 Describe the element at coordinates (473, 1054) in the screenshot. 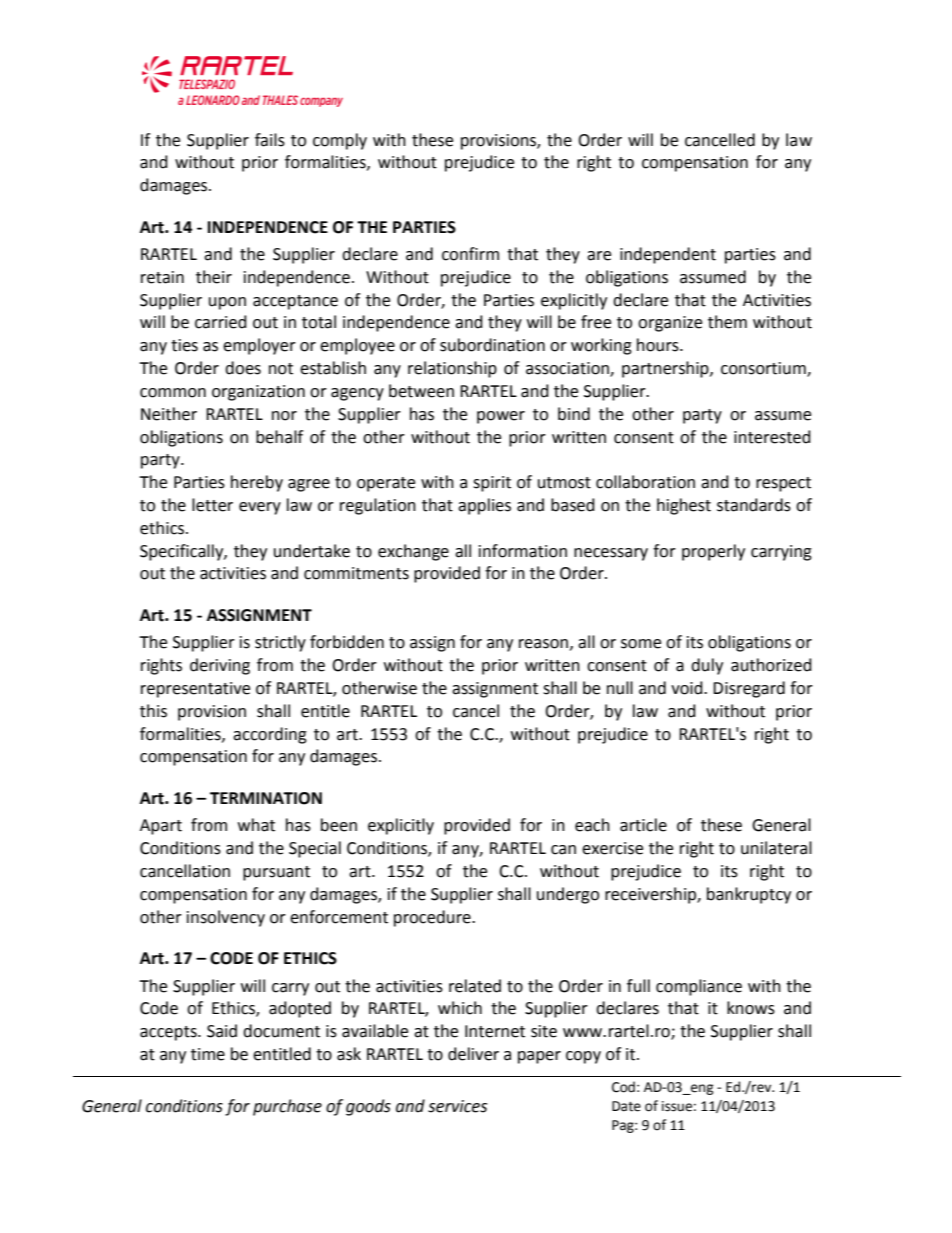

I see `deliver` at that location.
